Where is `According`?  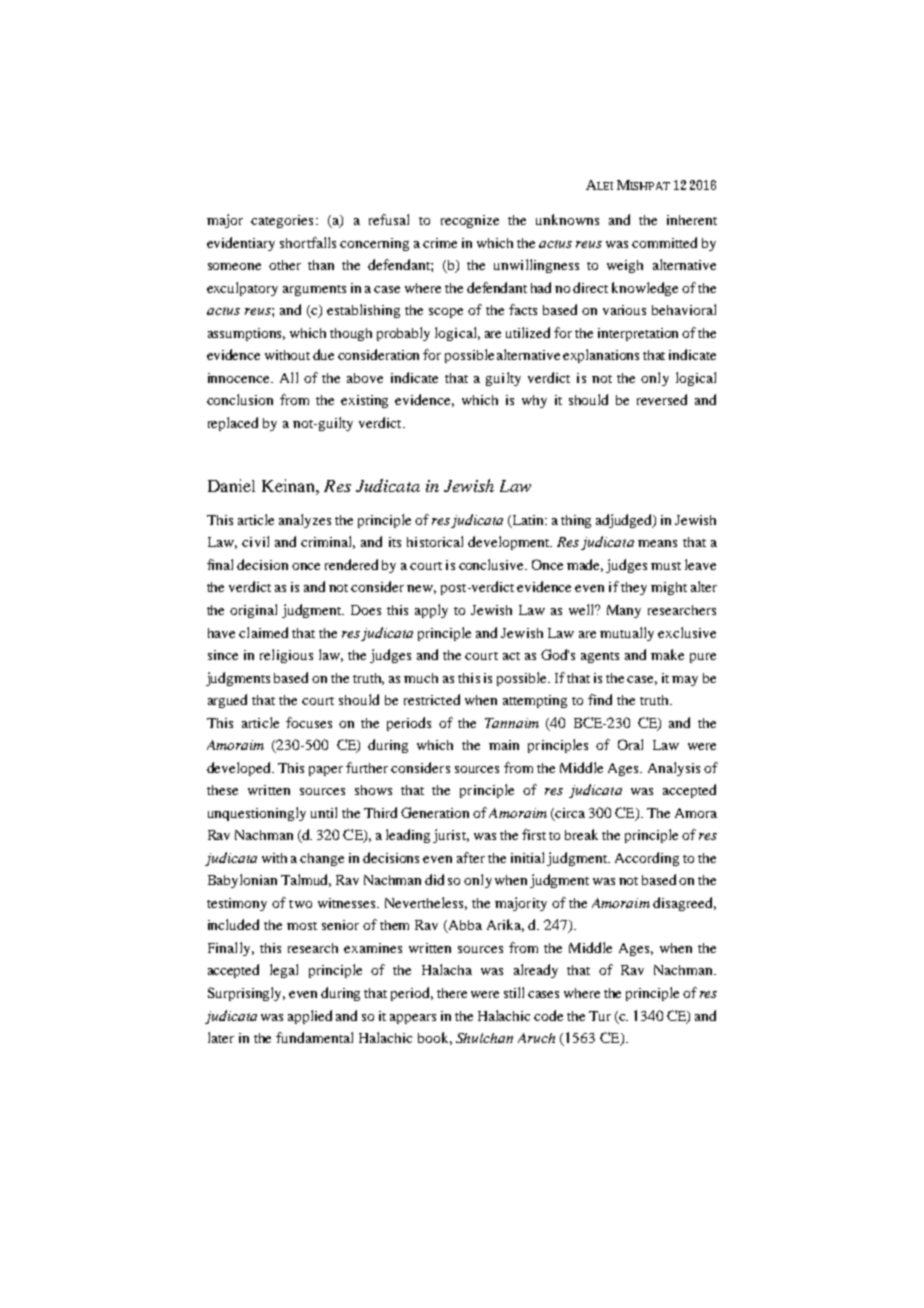 According is located at coordinates (647, 859).
